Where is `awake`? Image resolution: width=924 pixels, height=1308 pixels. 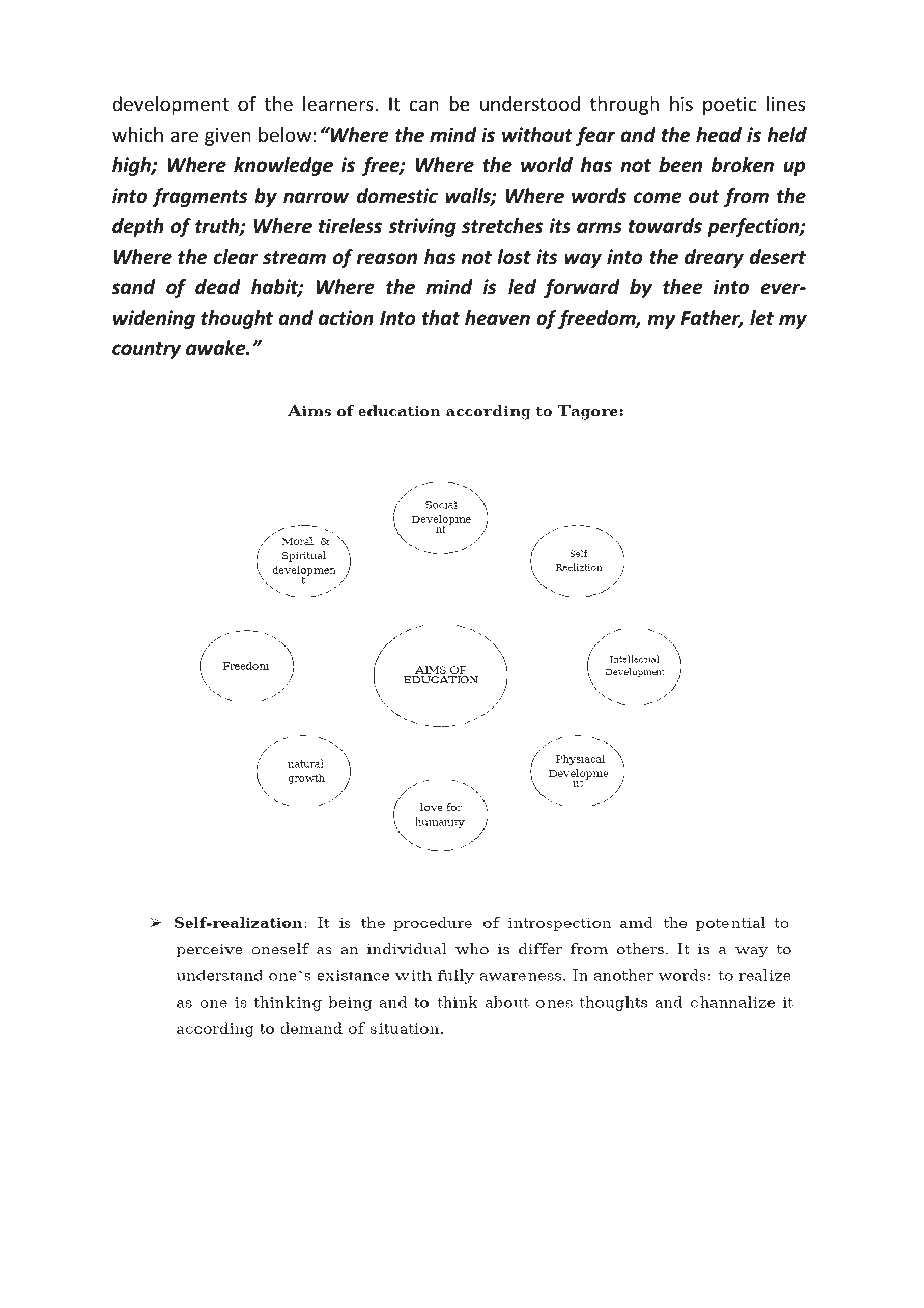 awake is located at coordinates (217, 348).
